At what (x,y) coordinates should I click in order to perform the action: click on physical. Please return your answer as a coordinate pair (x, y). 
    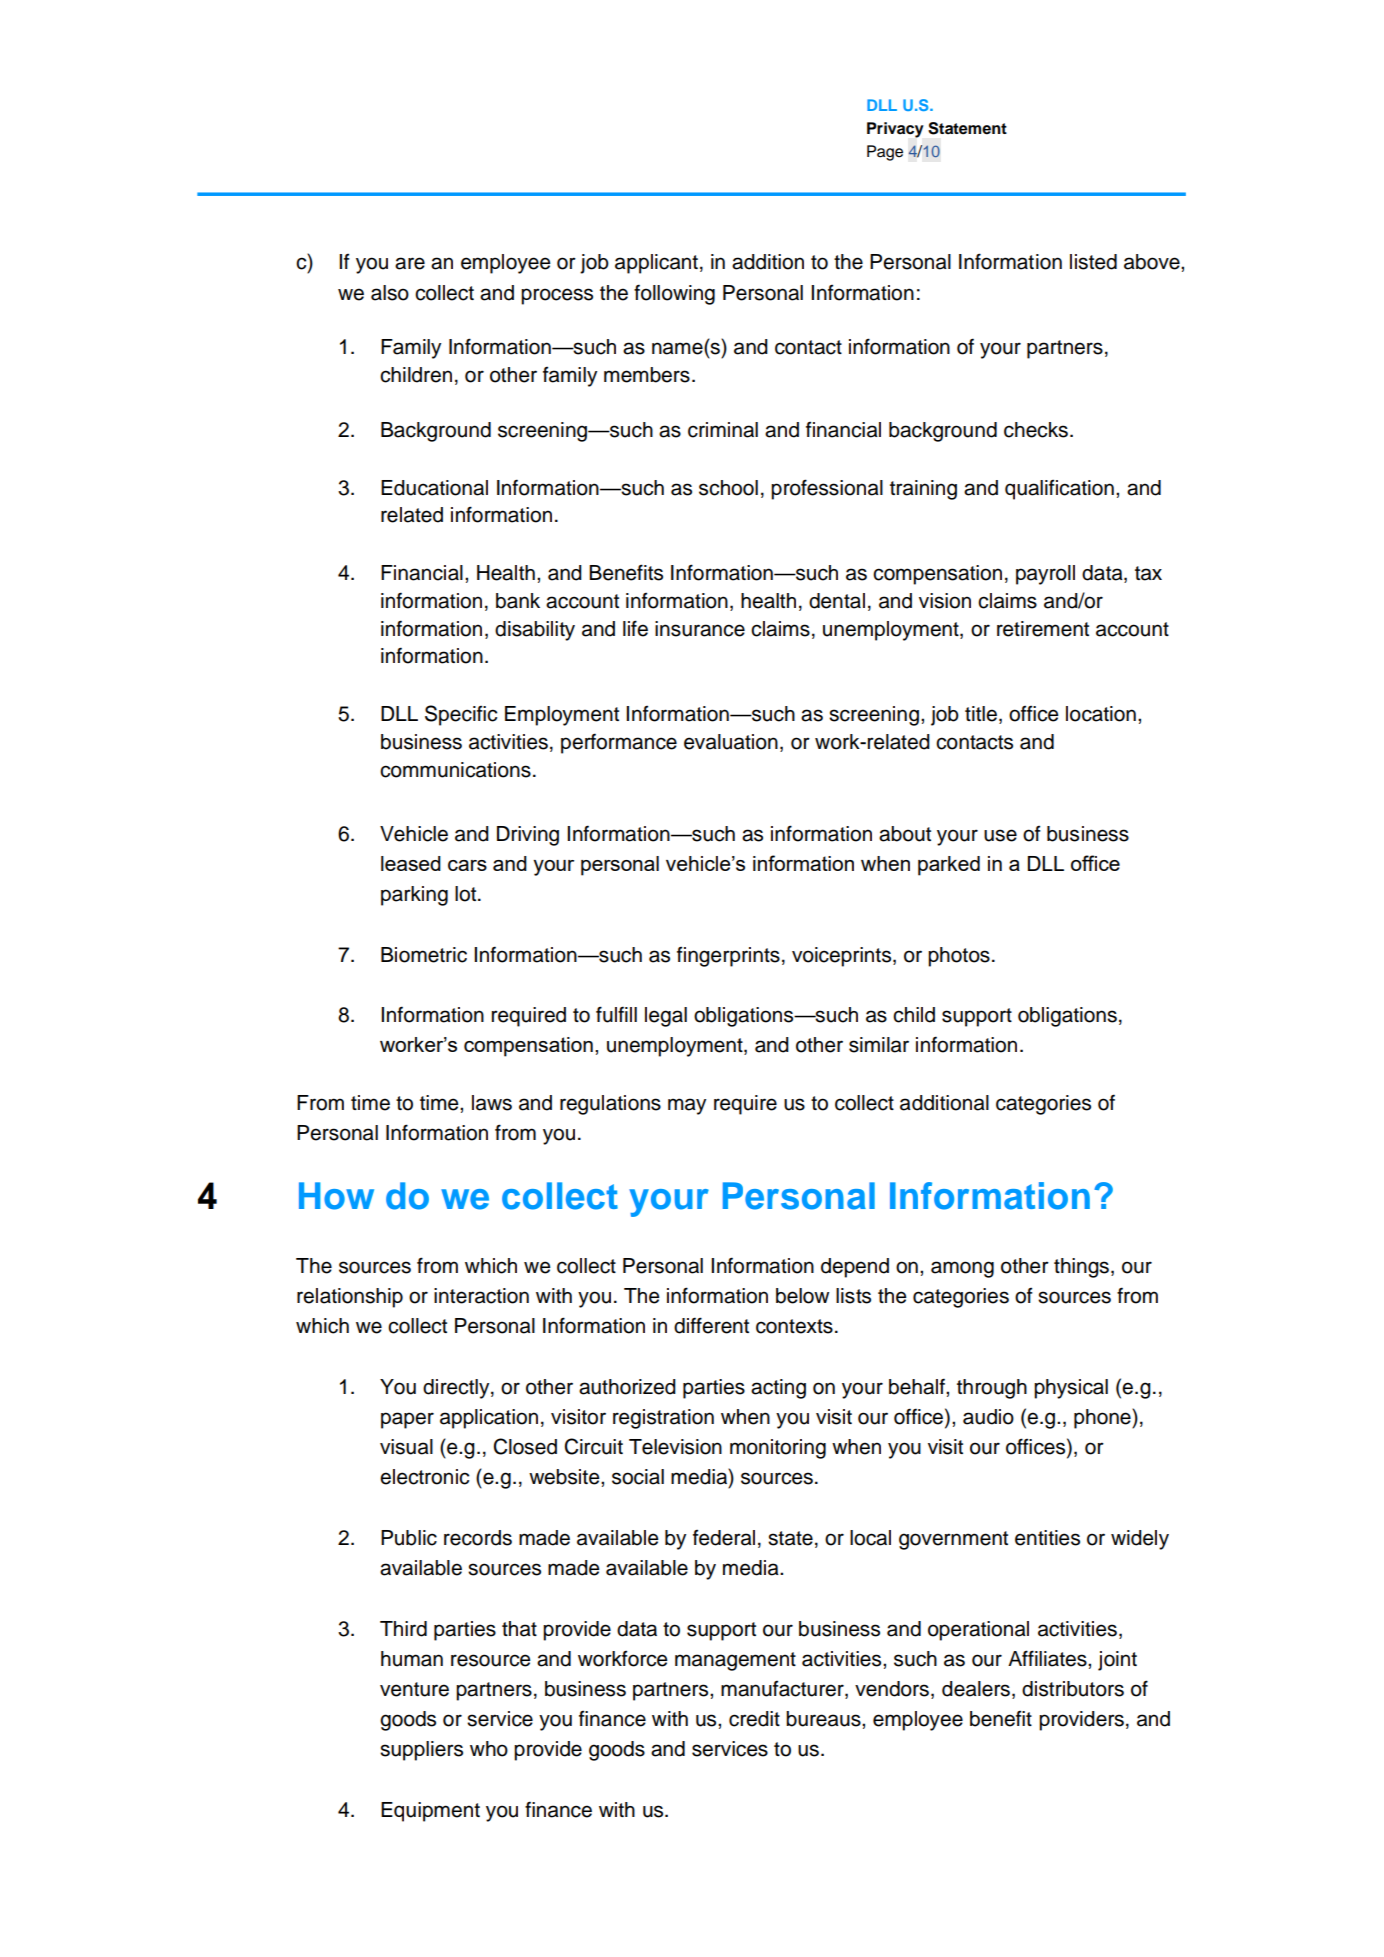
    Looking at the image, I should click on (1071, 1389).
